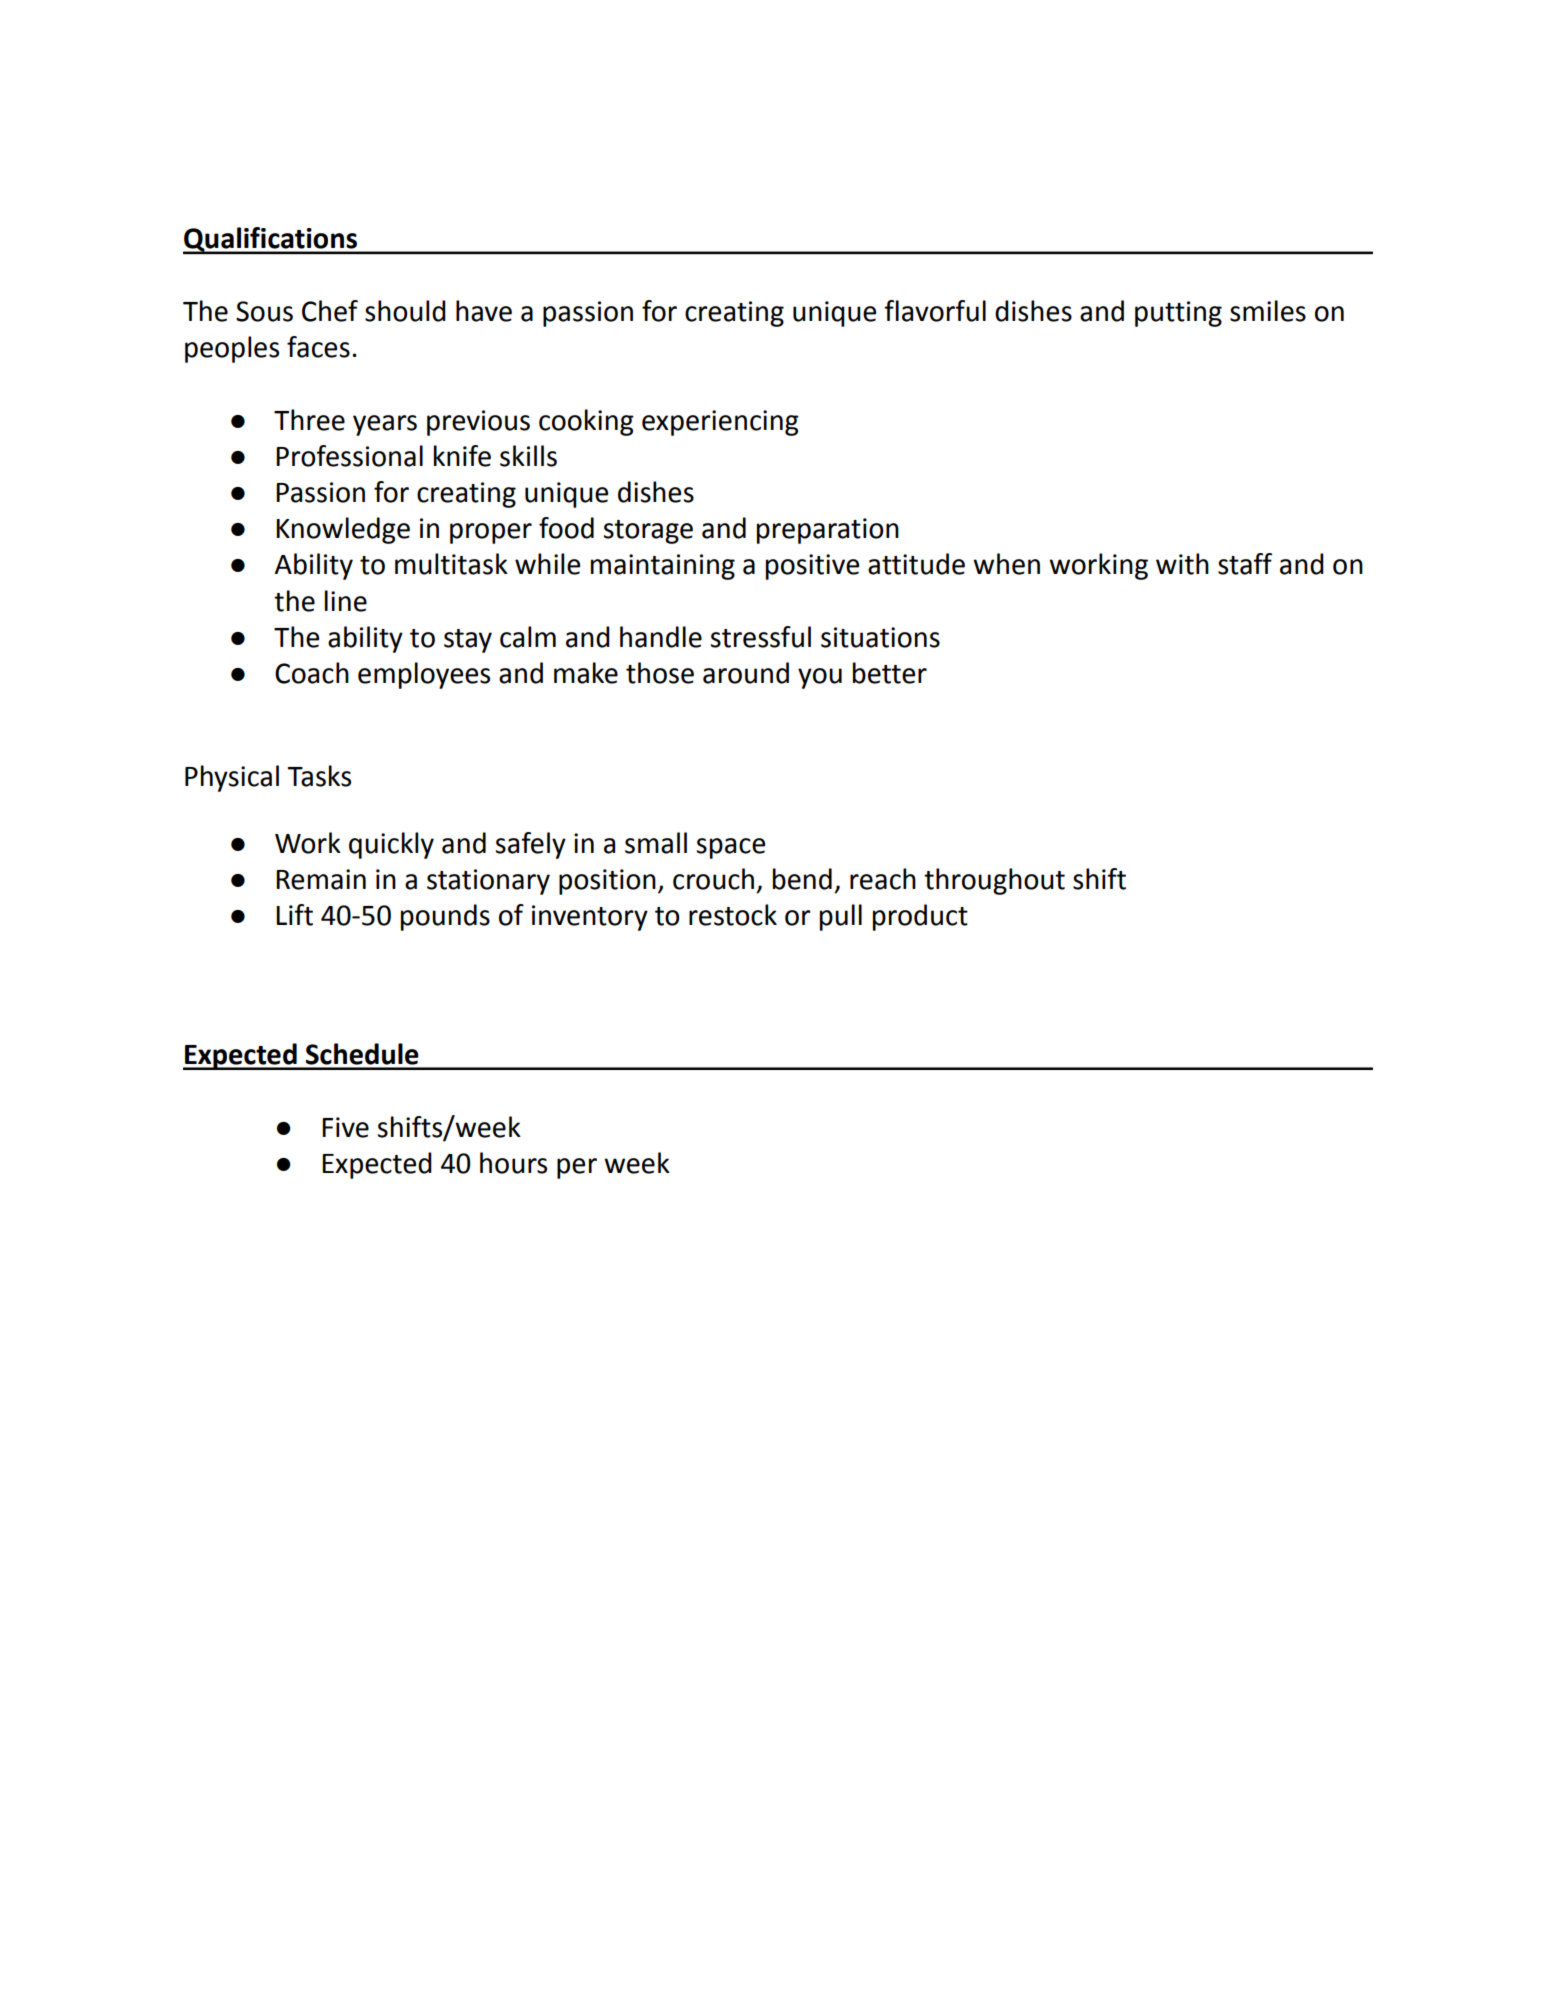 This page has width=1556, height=2013. What do you see at coordinates (828, 531) in the page?
I see `preparation` at bounding box center [828, 531].
